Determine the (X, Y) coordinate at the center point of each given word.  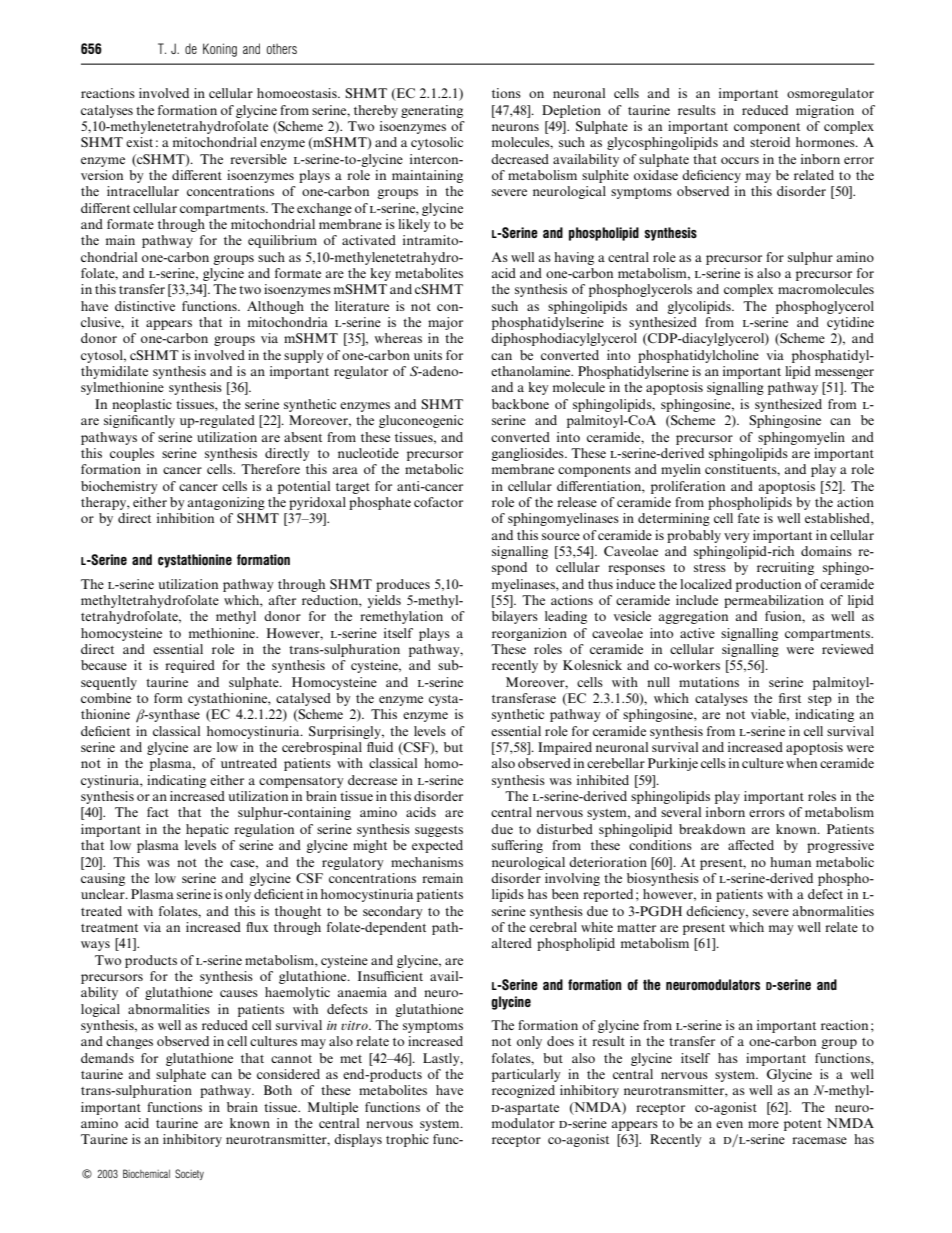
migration (825, 111)
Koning (220, 50)
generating (432, 111)
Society (189, 1174)
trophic (407, 1140)
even (729, 1124)
